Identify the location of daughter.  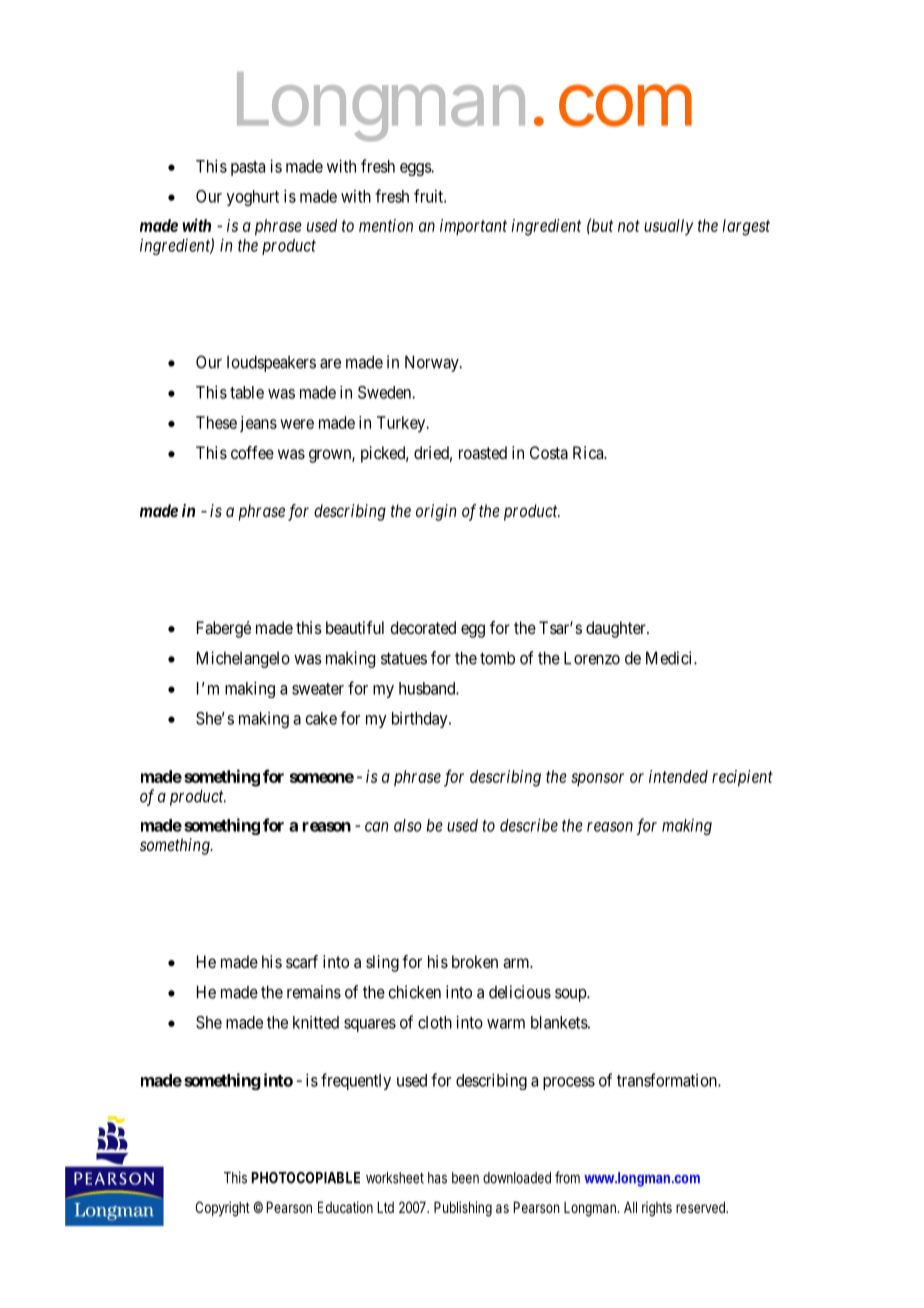
(617, 629).
